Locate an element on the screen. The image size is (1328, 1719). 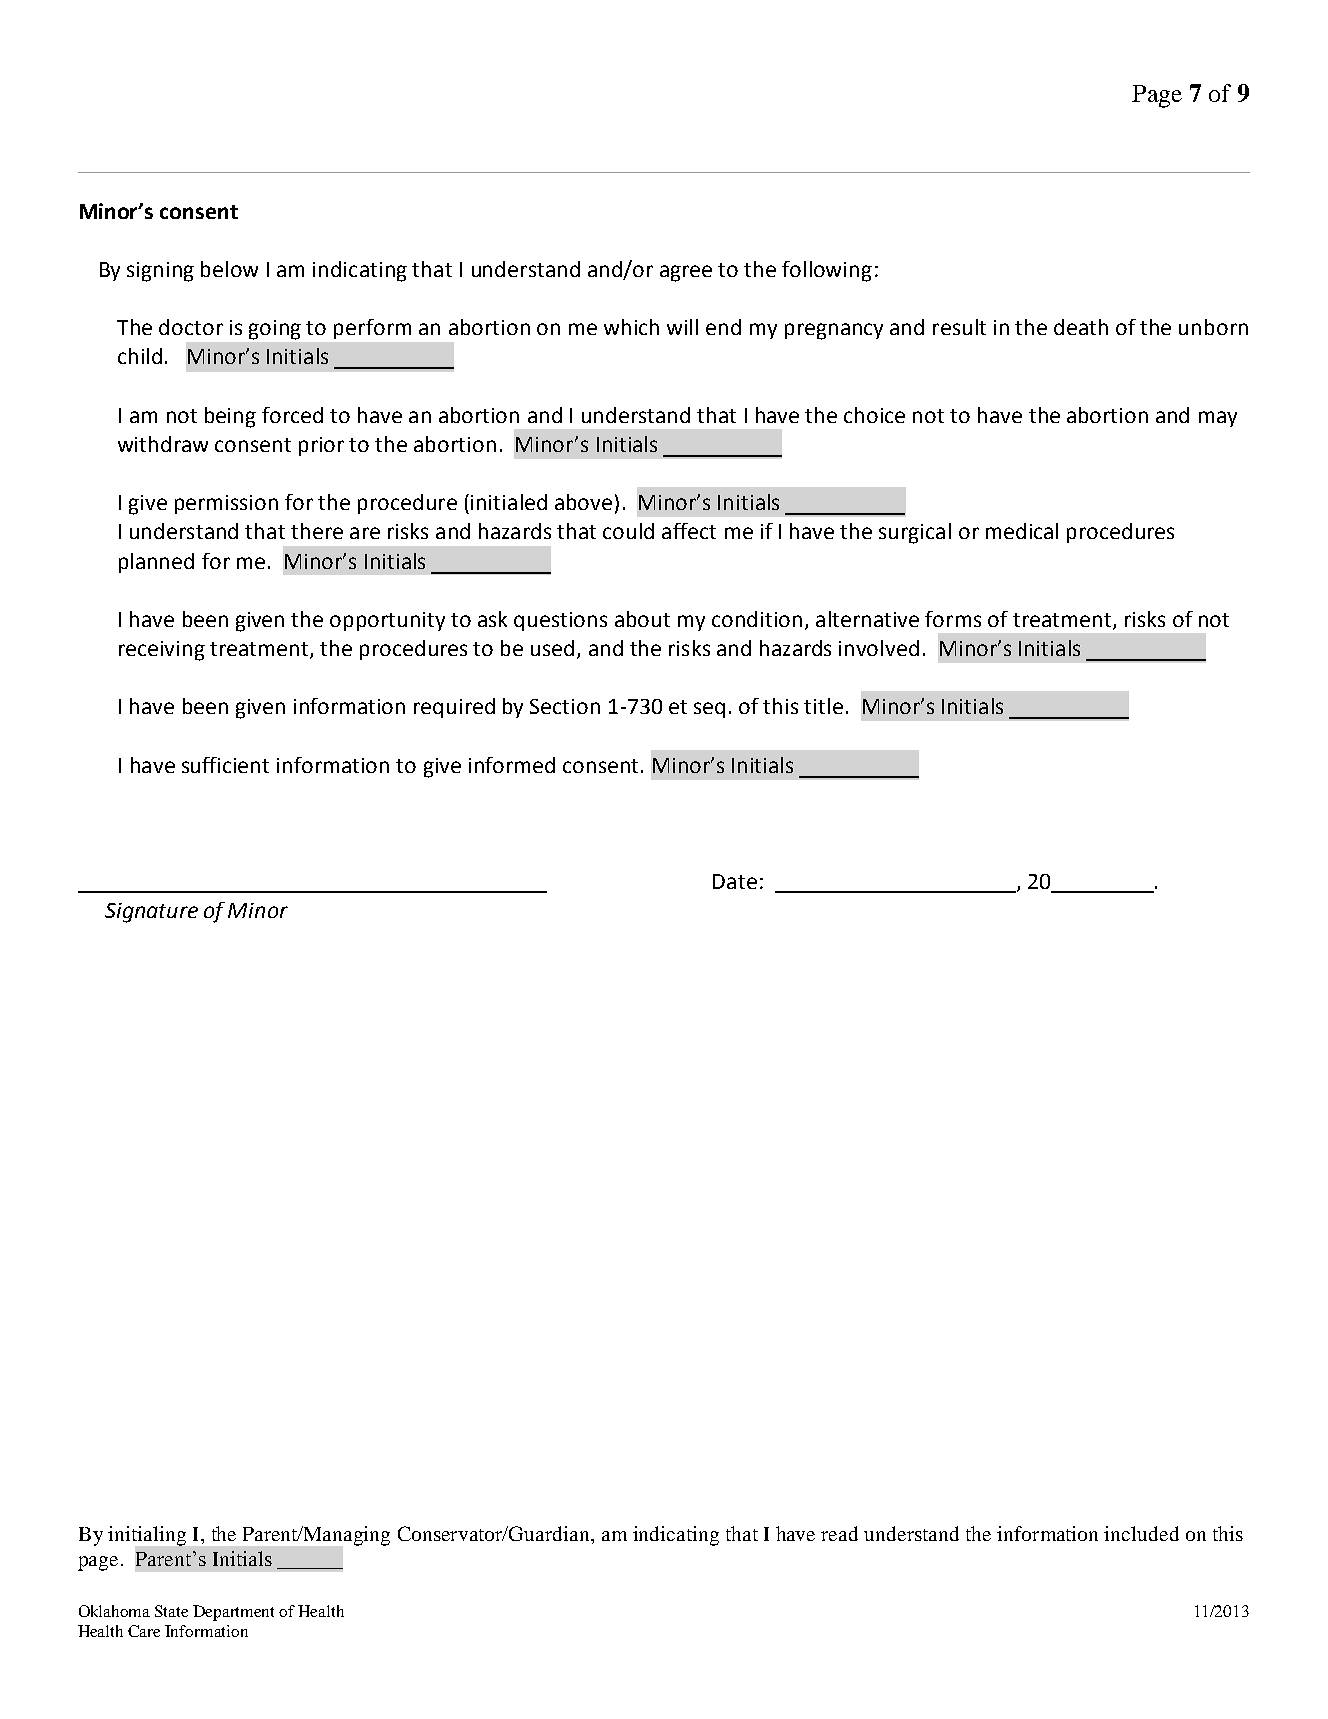
Signature is located at coordinates (151, 913).
